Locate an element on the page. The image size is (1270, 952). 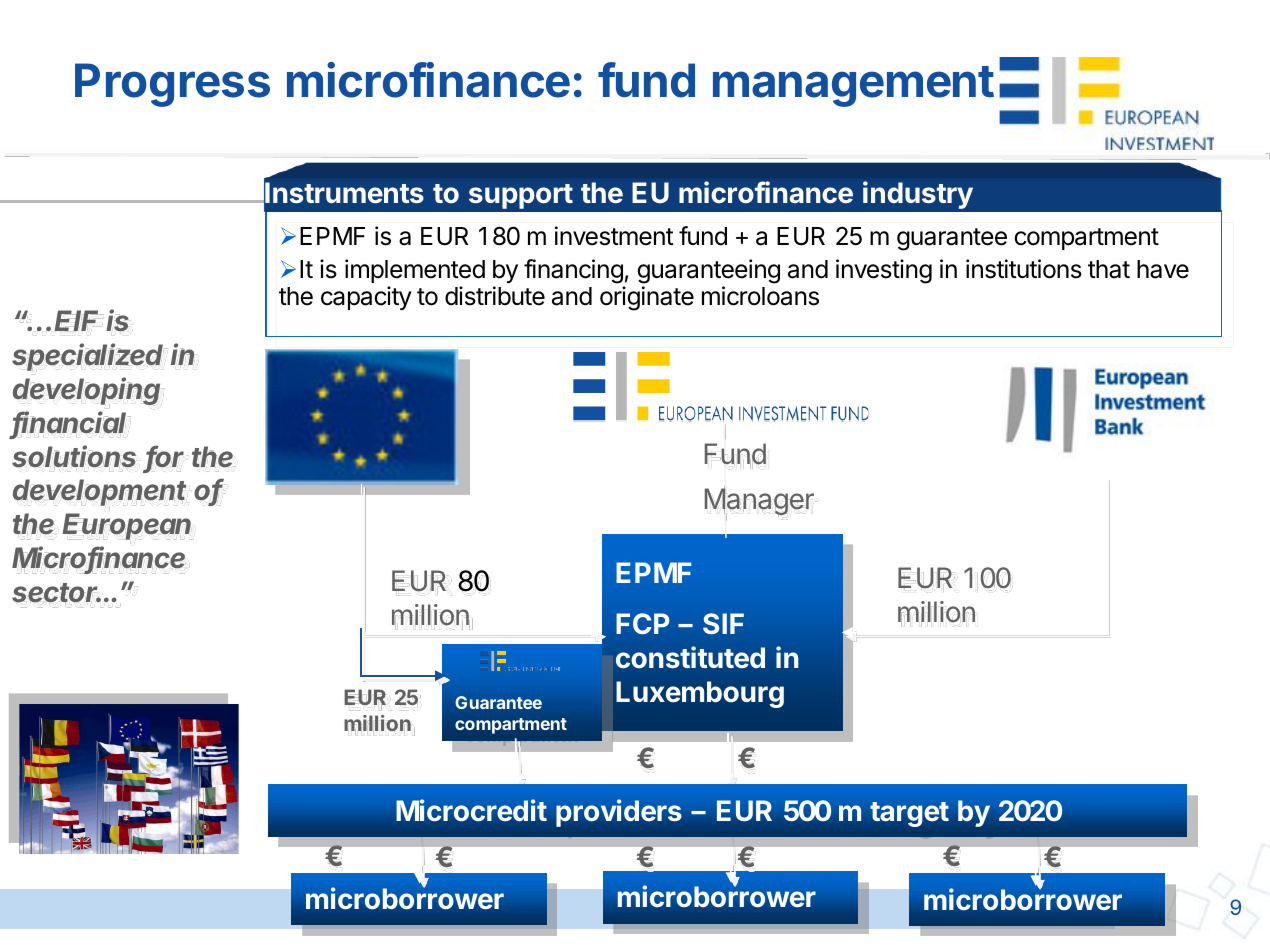
for is located at coordinates (165, 457).
